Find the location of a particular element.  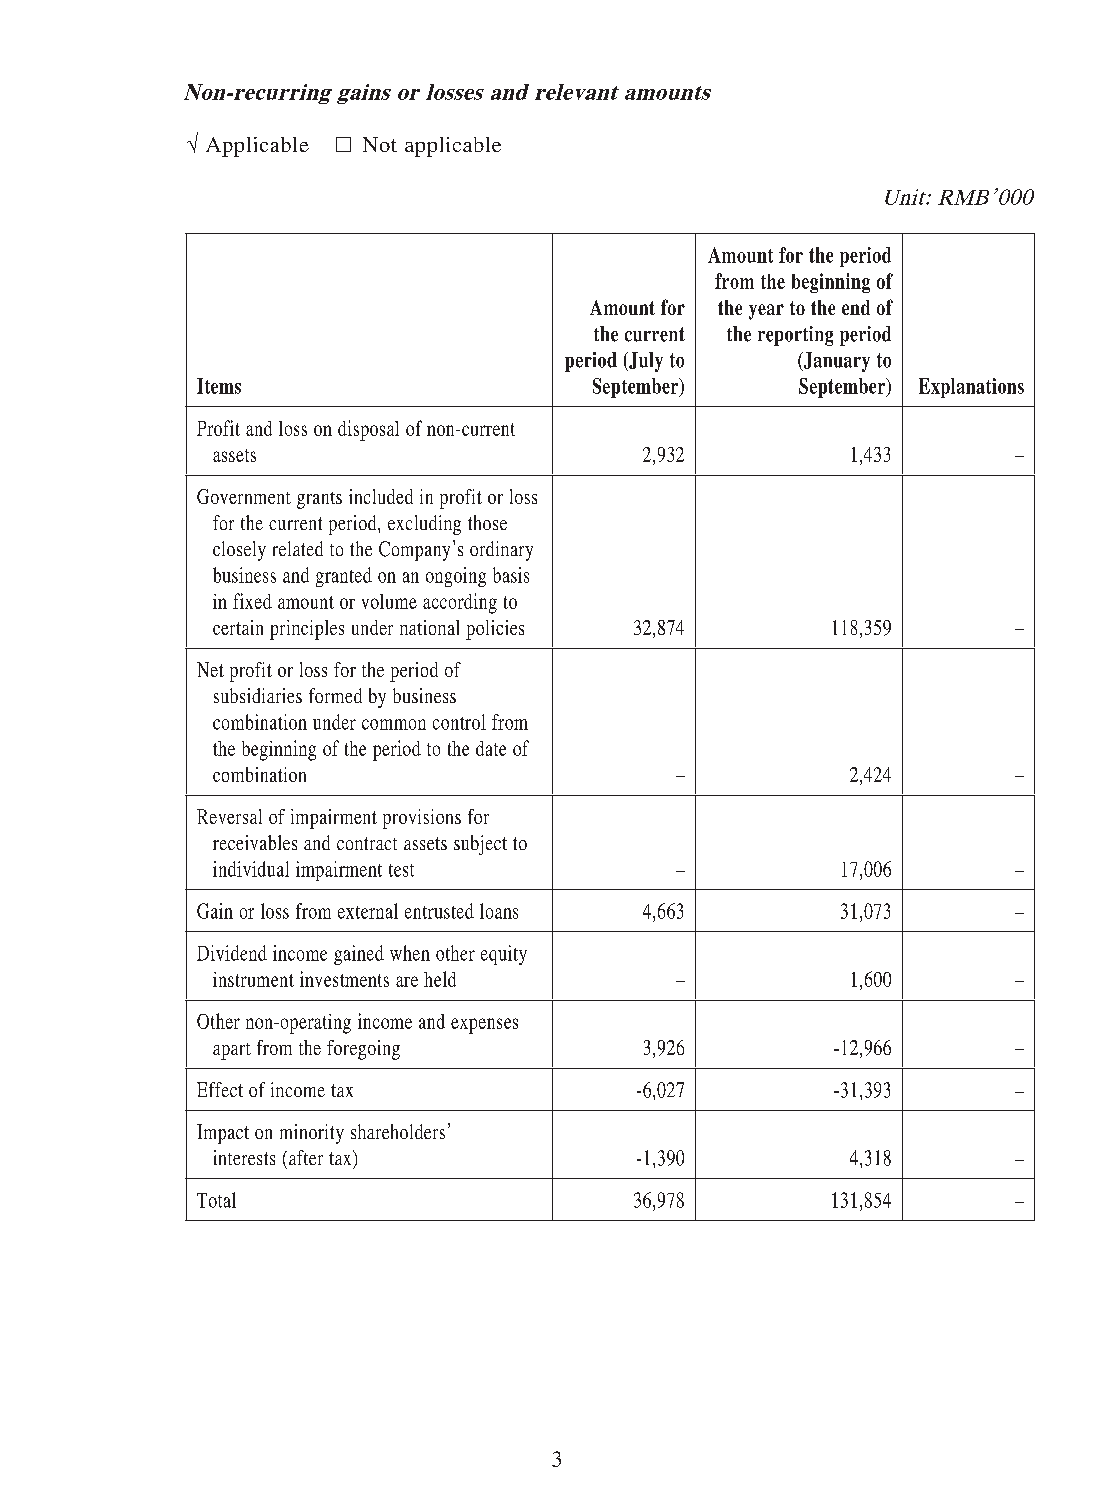

reporting is located at coordinates (795, 336).
